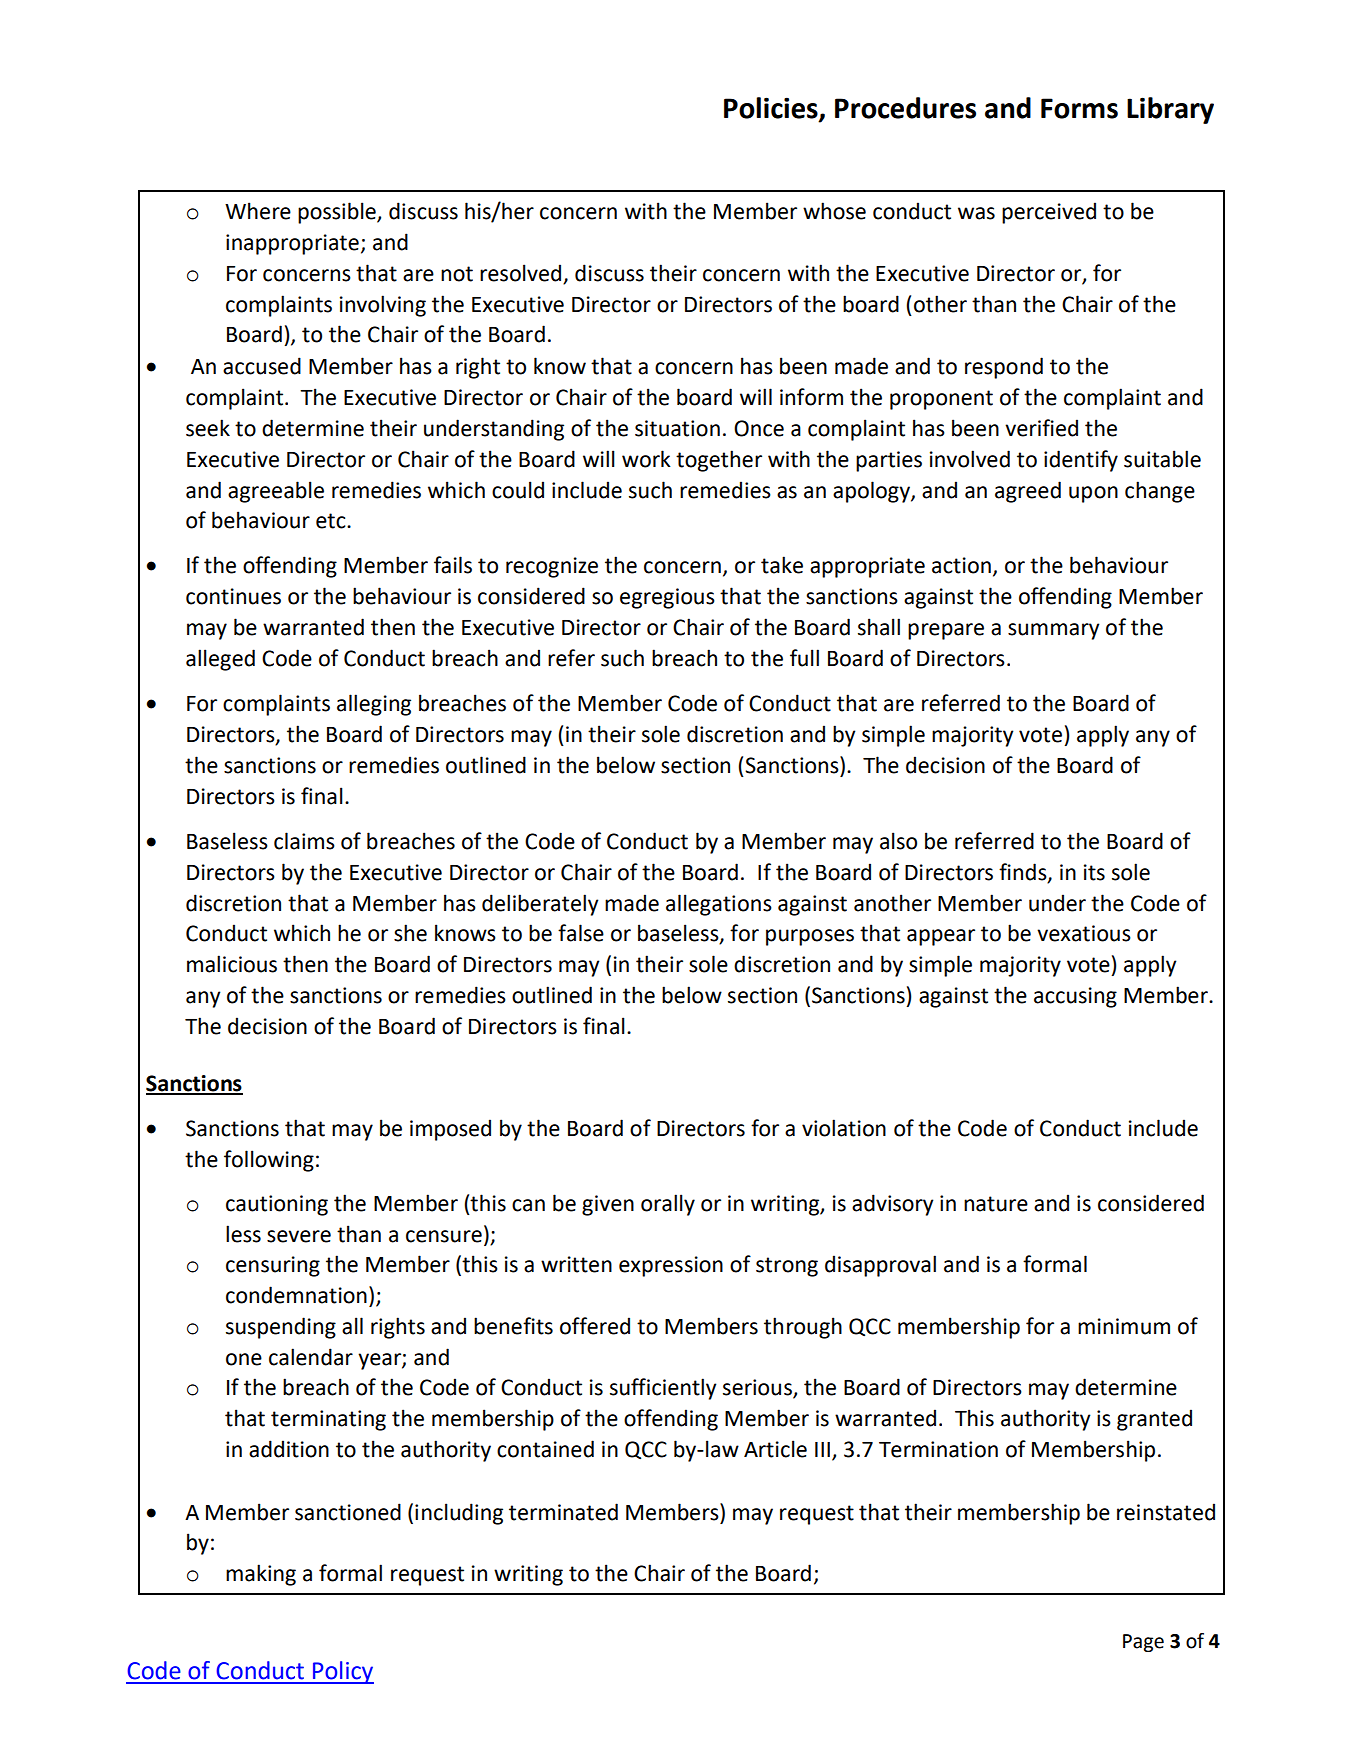 The image size is (1347, 1743). Describe the element at coordinates (1024, 873) in the screenshot. I see `finds` at that location.
